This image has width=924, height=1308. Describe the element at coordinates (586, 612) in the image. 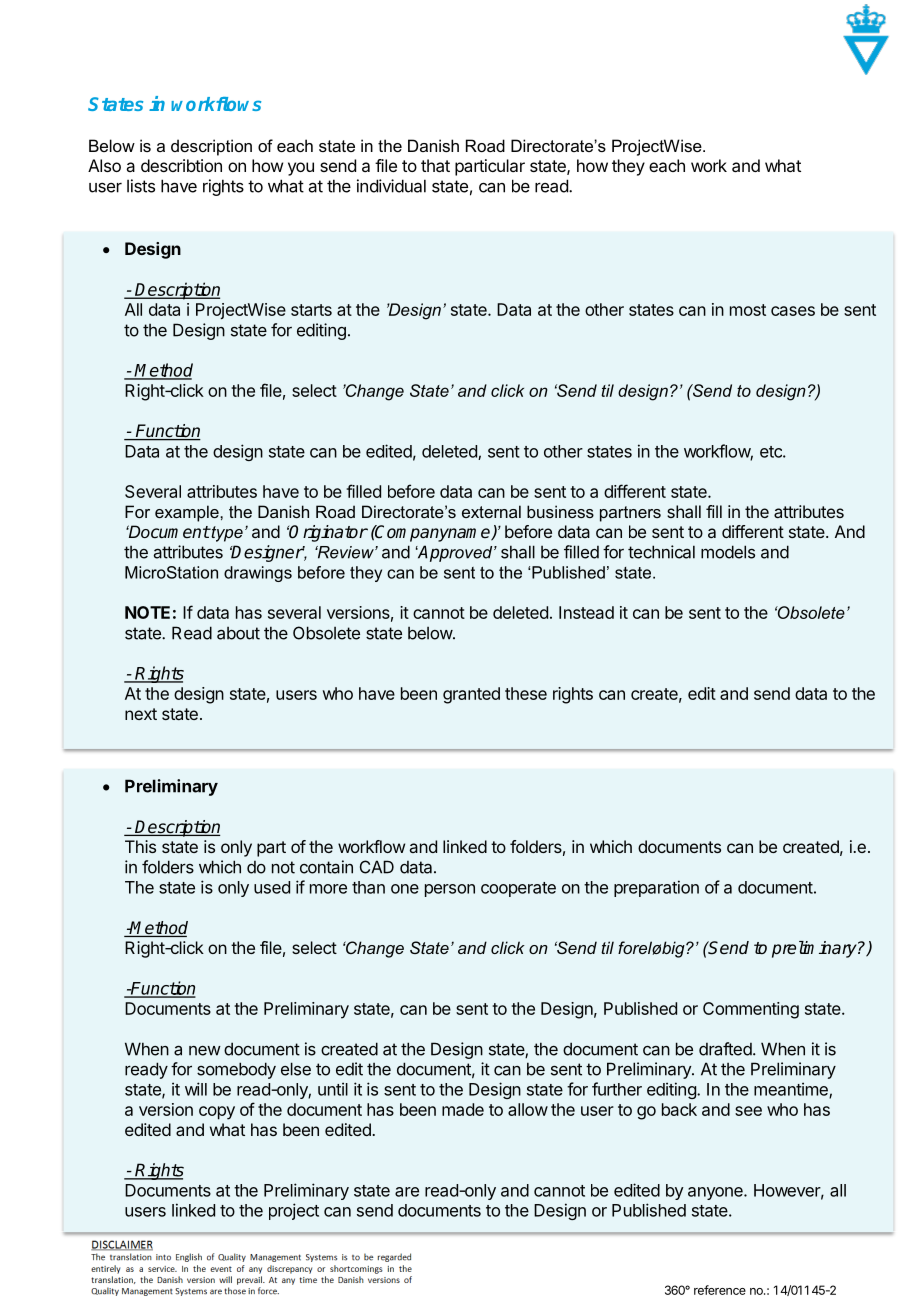

I see `Instead` at that location.
